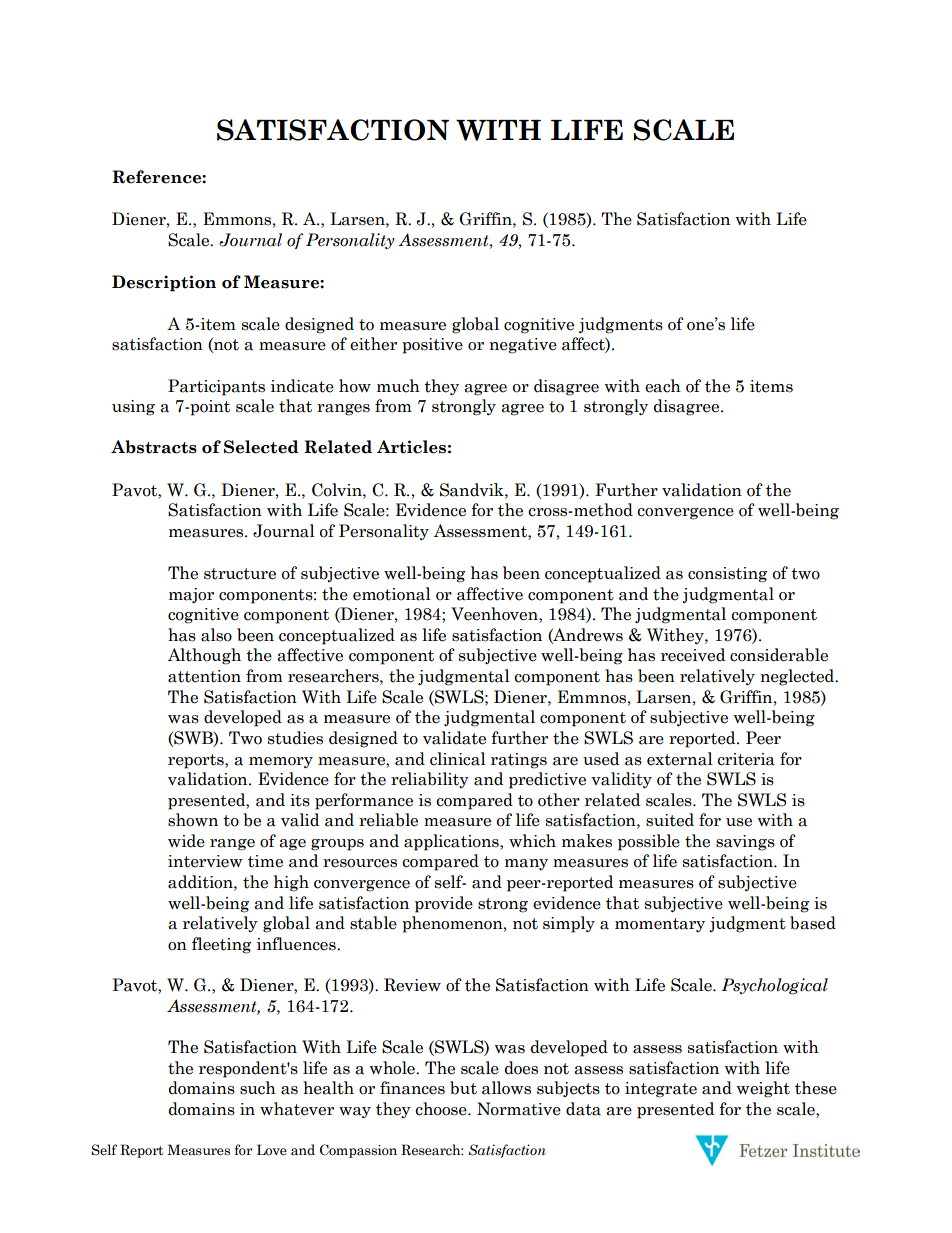 The width and height of the screenshot is (952, 1233). Describe the element at coordinates (272, 1150) in the screenshot. I see `Love` at that location.
